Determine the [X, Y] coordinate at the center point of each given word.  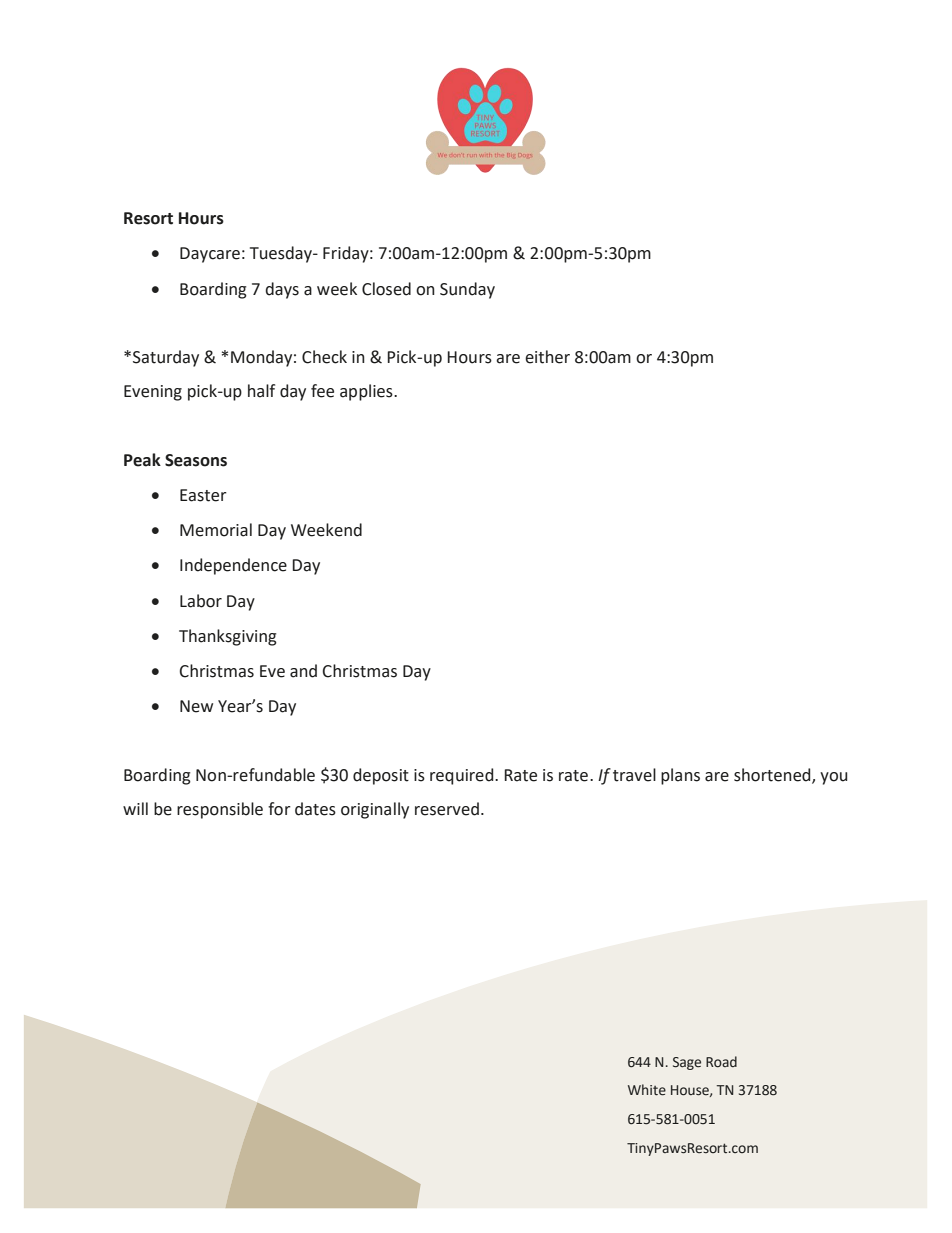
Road [721, 1062]
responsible [220, 810]
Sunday [467, 290]
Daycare [210, 255]
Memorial [216, 530]
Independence [233, 566]
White [647, 1090]
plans [680, 776]
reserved [447, 809]
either [547, 357]
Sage [687, 1063]
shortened [773, 775]
